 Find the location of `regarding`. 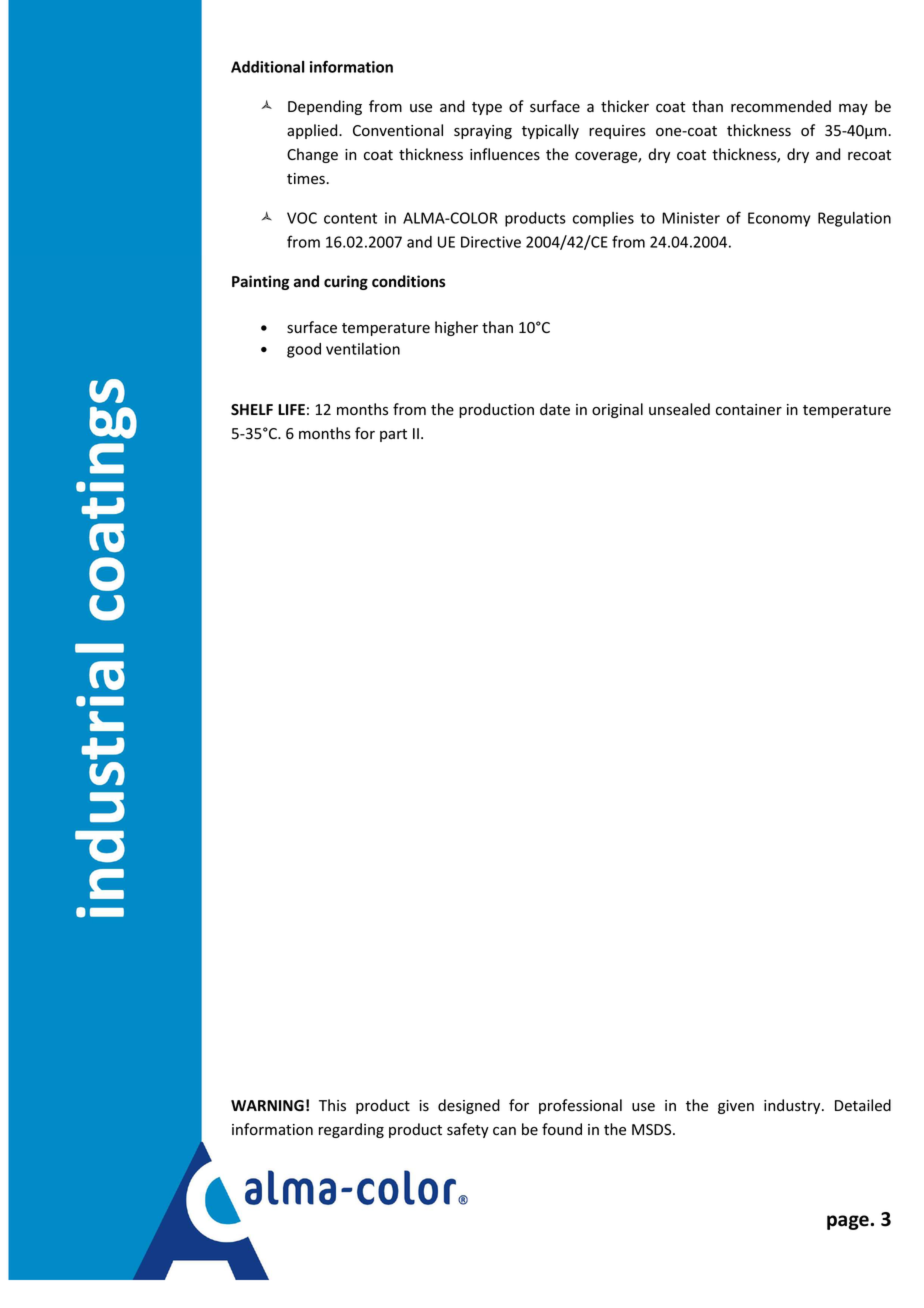

regarding is located at coordinates (351, 1130).
